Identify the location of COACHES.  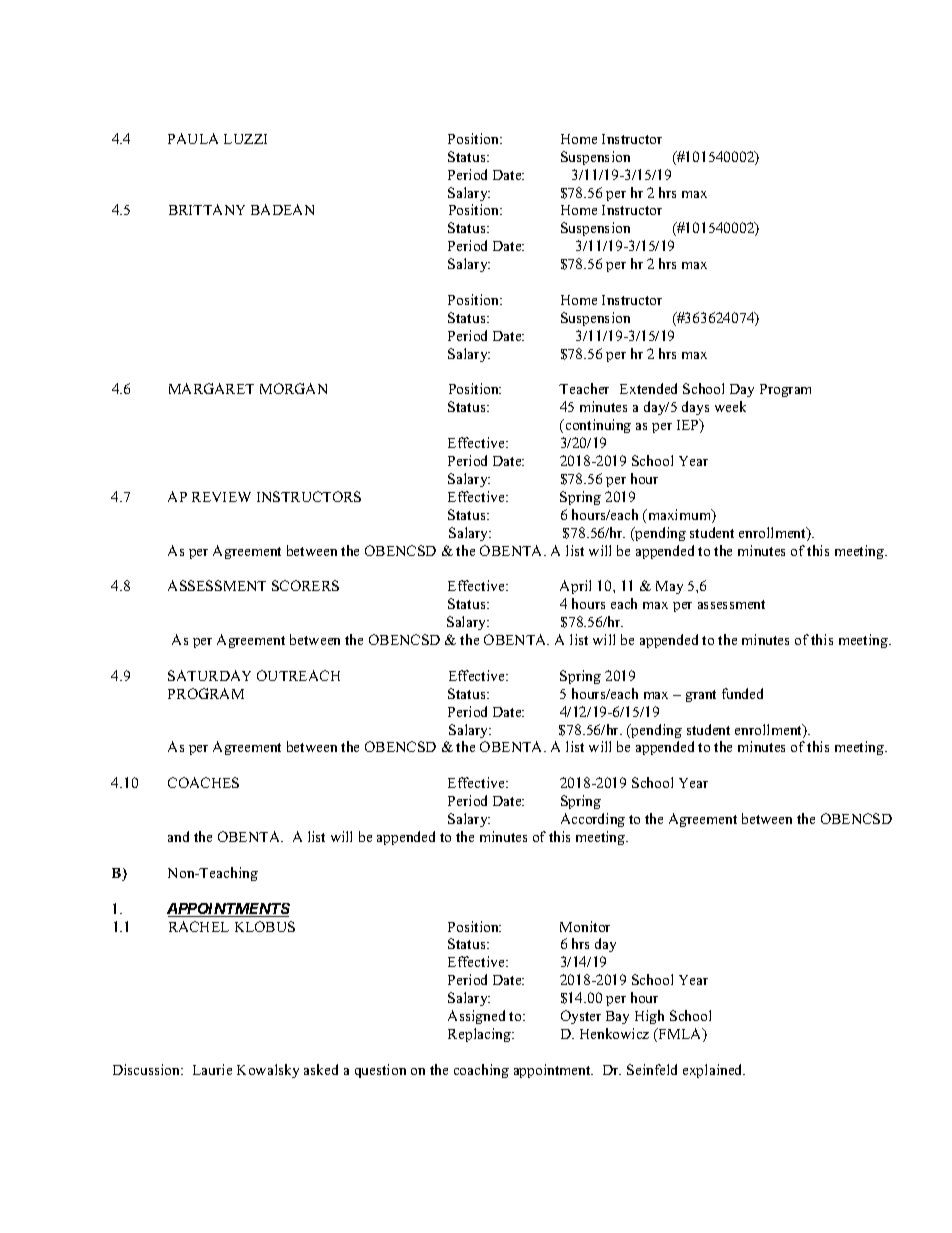
(203, 782).
